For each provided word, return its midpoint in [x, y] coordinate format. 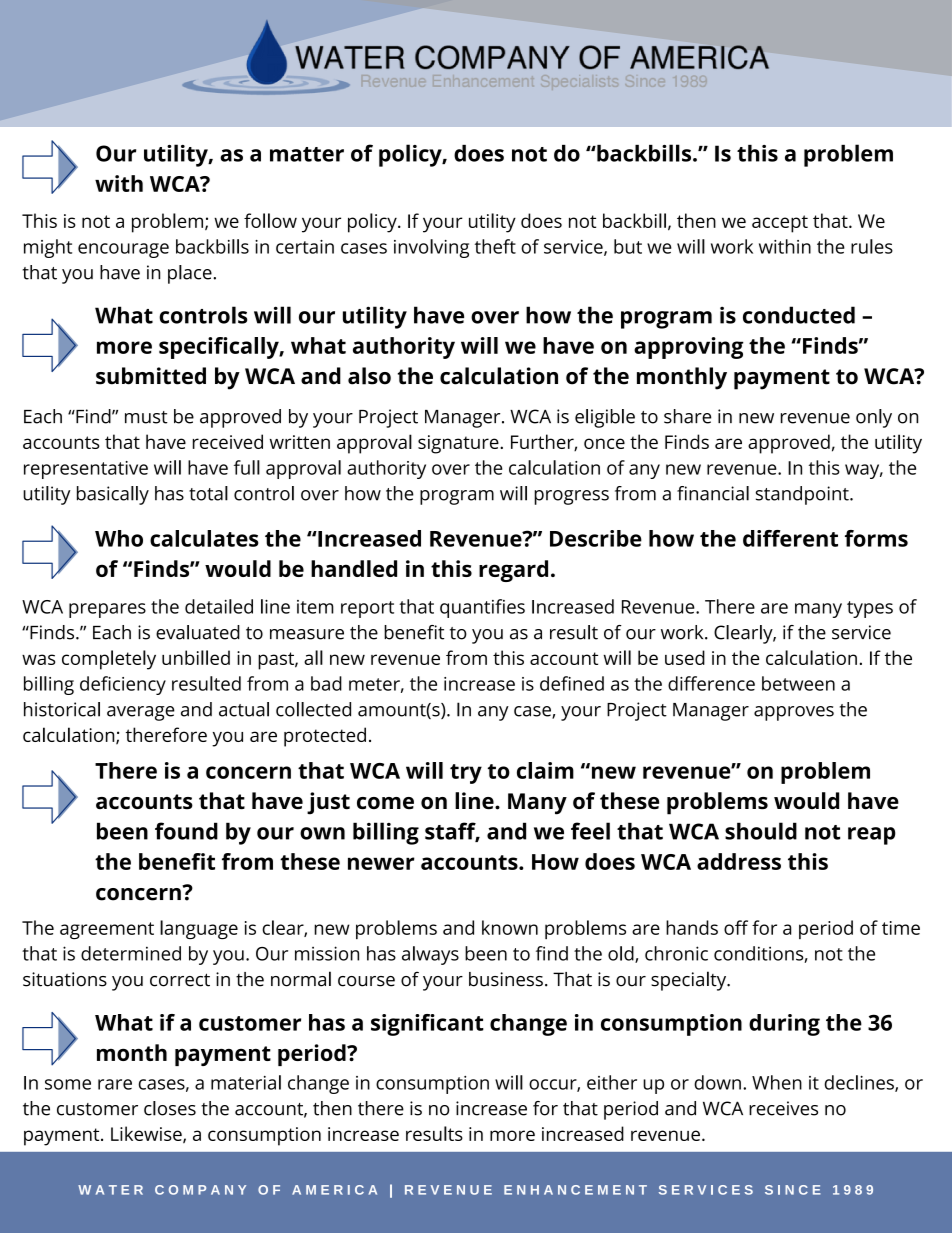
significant [427, 1025]
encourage [123, 250]
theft [495, 246]
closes [170, 1108]
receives [783, 1108]
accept [780, 224]
